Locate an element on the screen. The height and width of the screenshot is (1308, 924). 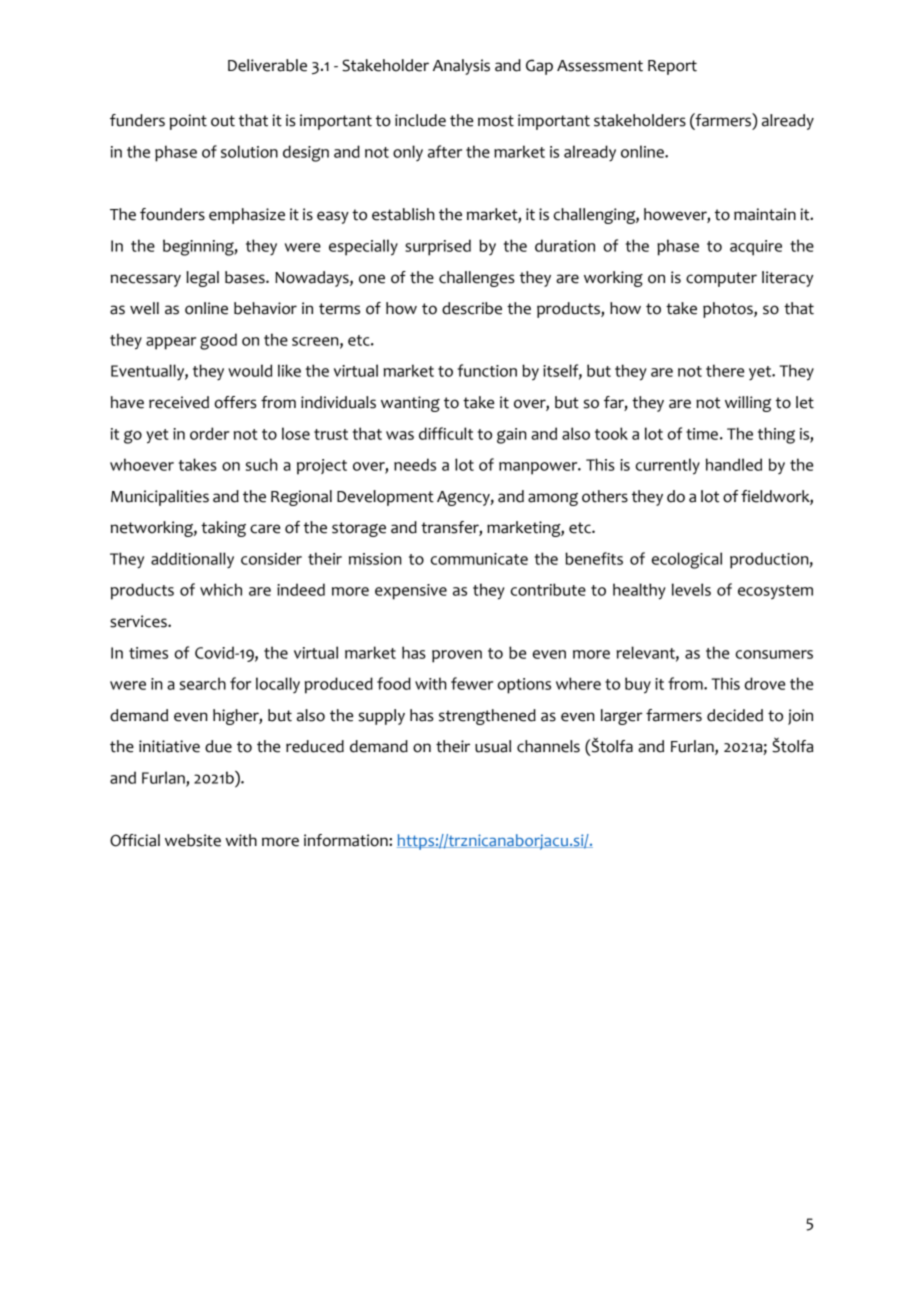
services is located at coordinates (139, 621).
